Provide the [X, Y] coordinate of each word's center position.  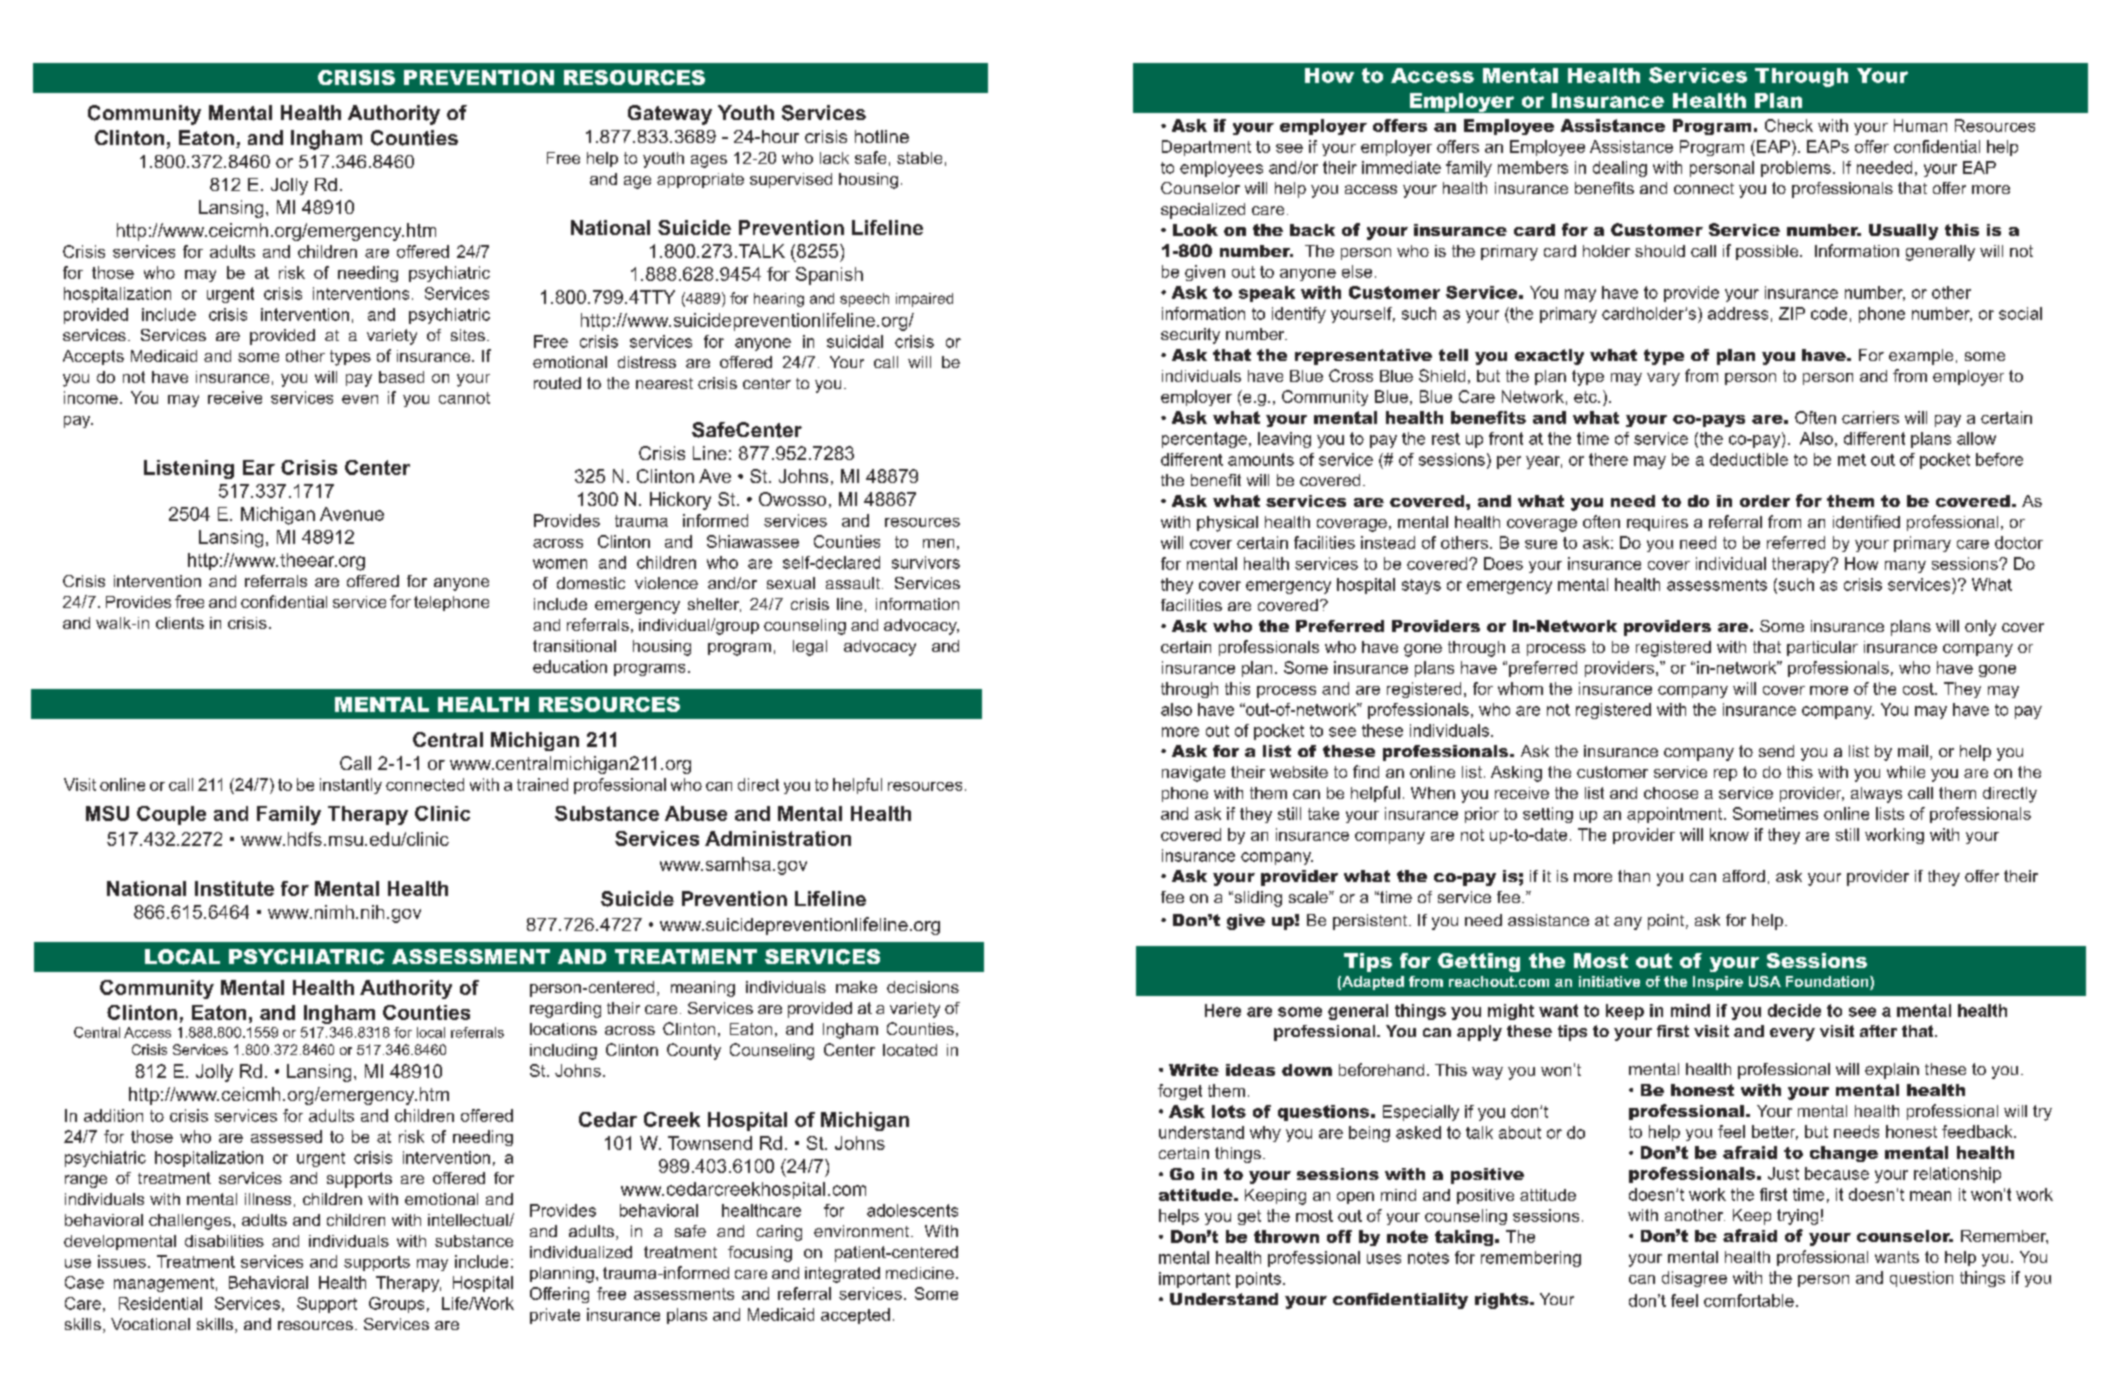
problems [1796, 169]
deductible [1749, 459]
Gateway [670, 115]
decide [1794, 1010]
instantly [351, 786]
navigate [1193, 774]
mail [1913, 751]
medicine [920, 1273]
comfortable [1749, 1300]
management [164, 1284]
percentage [1204, 440]
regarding [565, 1010]
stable [919, 158]
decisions [923, 987]
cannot [464, 398]
